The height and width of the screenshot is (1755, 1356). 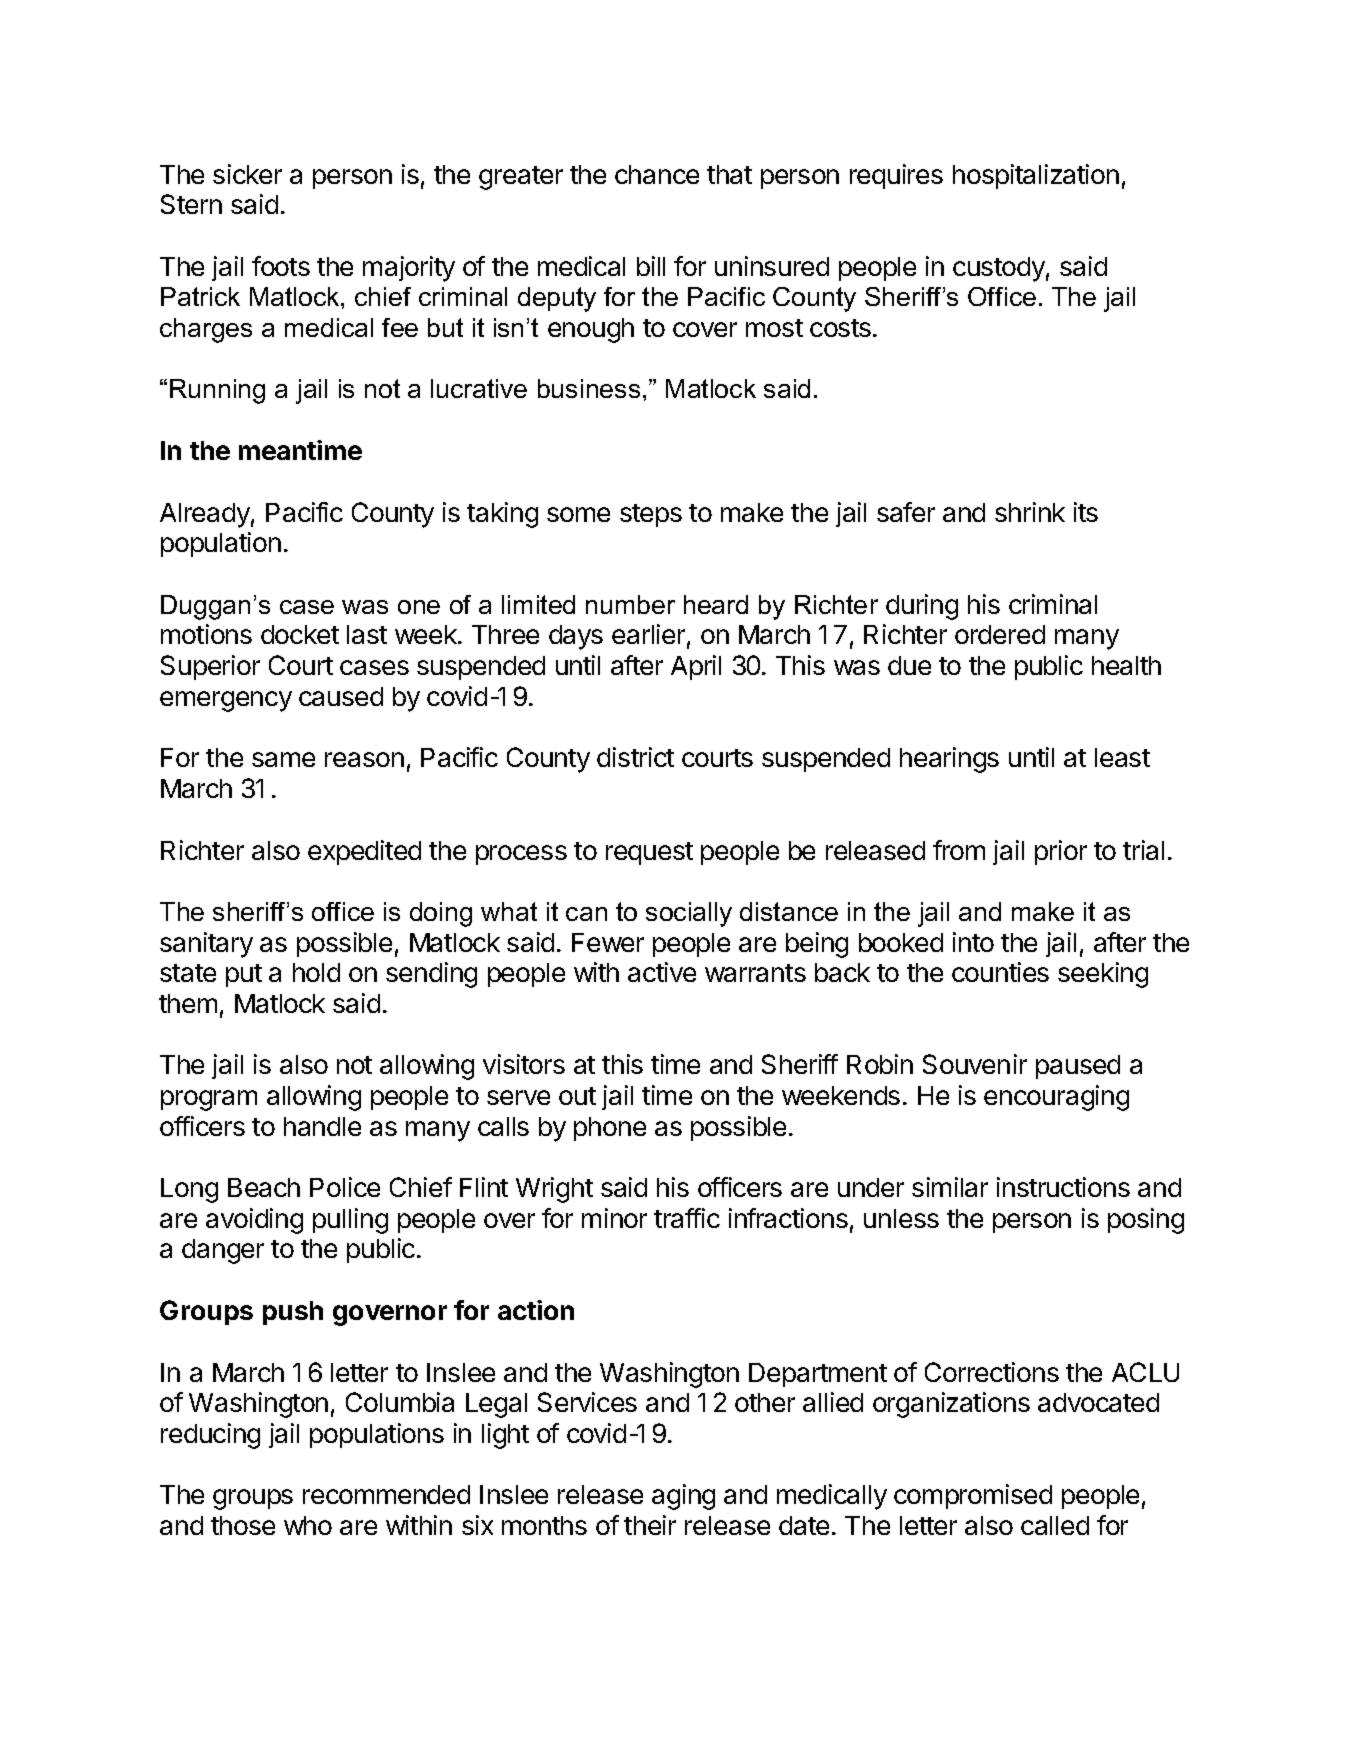 What do you see at coordinates (687, 1218) in the screenshot?
I see `traffic` at bounding box center [687, 1218].
